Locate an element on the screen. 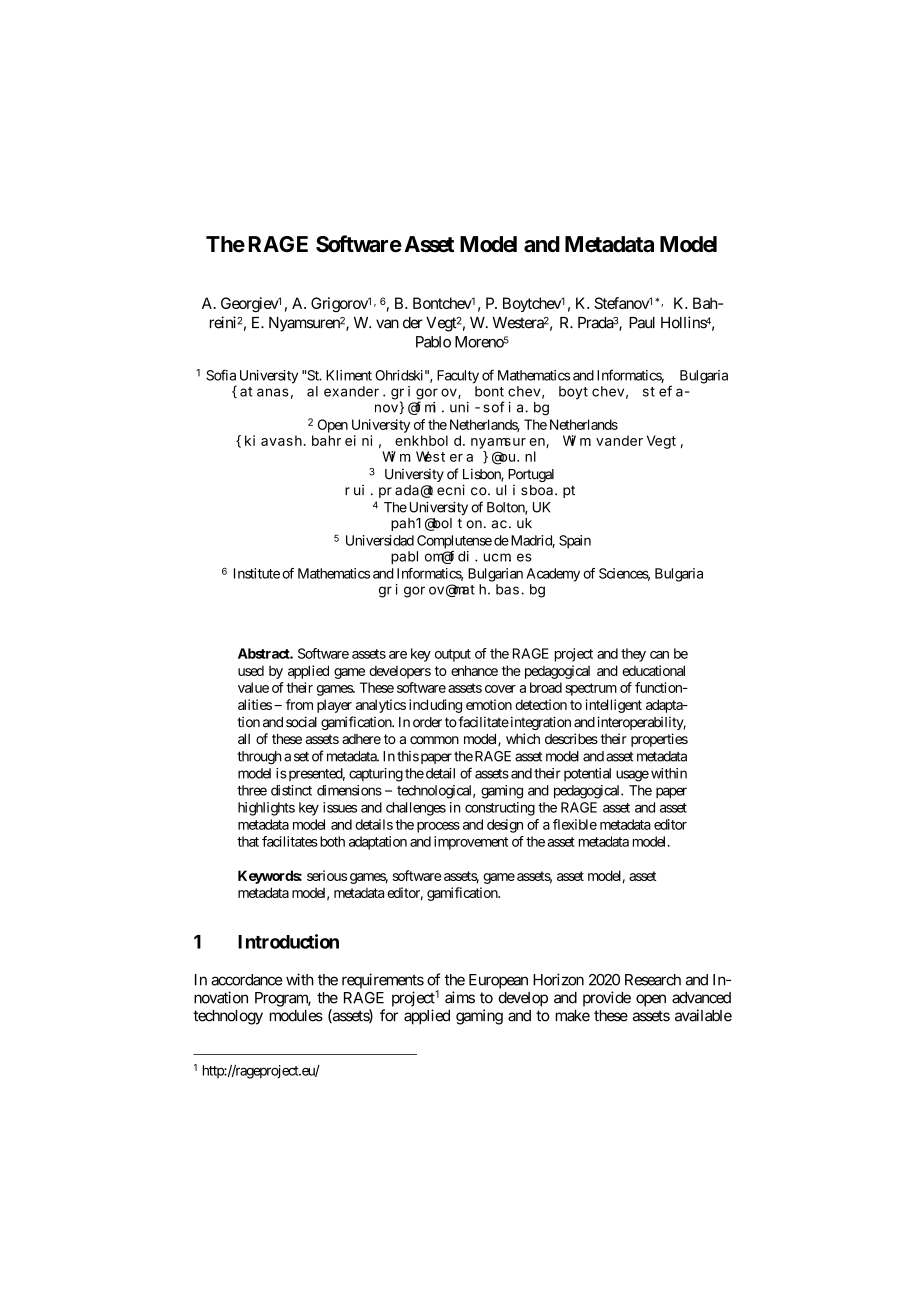  flexible is located at coordinates (575, 824).
